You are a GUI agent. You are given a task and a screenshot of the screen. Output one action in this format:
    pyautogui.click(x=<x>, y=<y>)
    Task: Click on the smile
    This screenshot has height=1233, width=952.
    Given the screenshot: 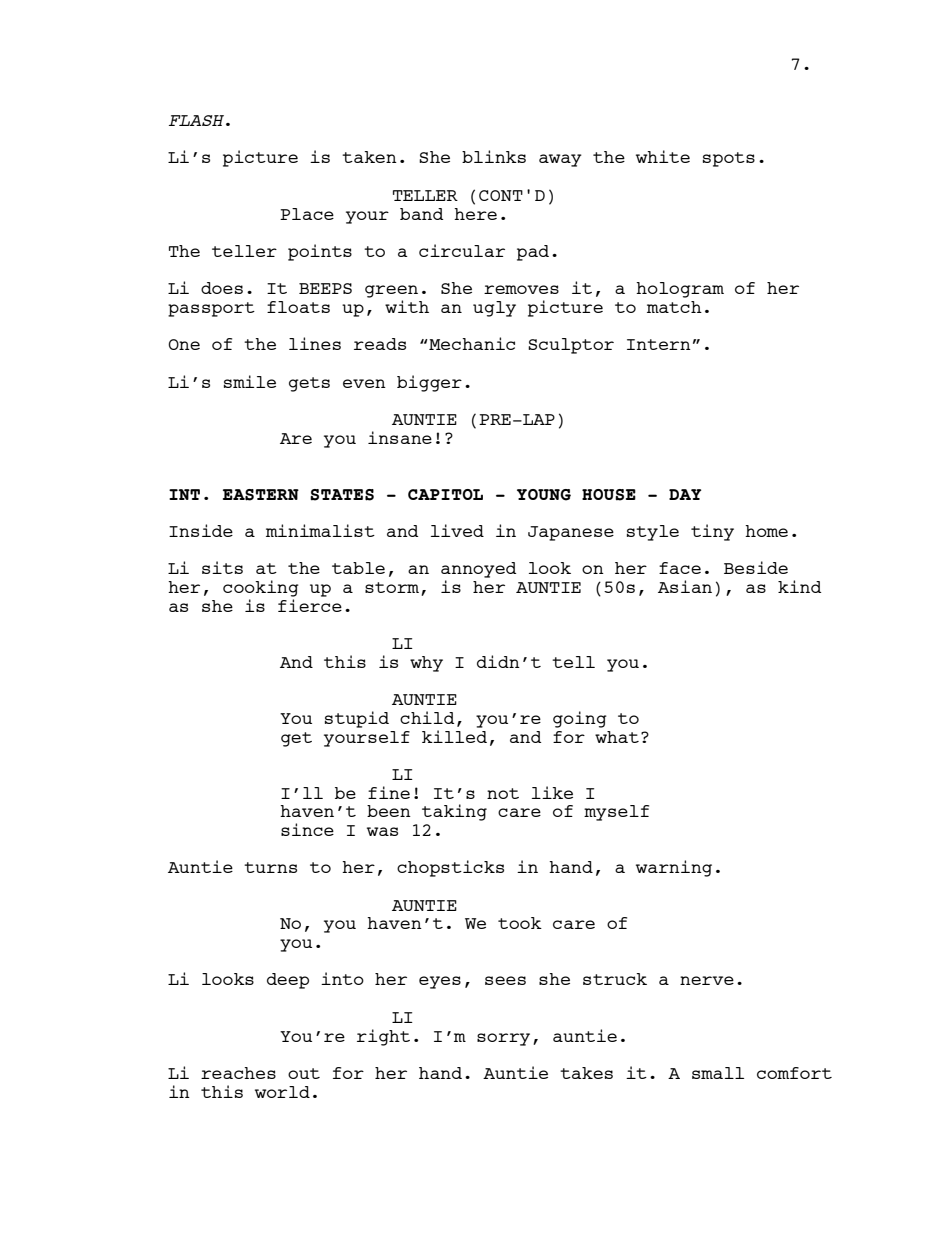 What is the action you would take?
    pyautogui.click(x=250, y=381)
